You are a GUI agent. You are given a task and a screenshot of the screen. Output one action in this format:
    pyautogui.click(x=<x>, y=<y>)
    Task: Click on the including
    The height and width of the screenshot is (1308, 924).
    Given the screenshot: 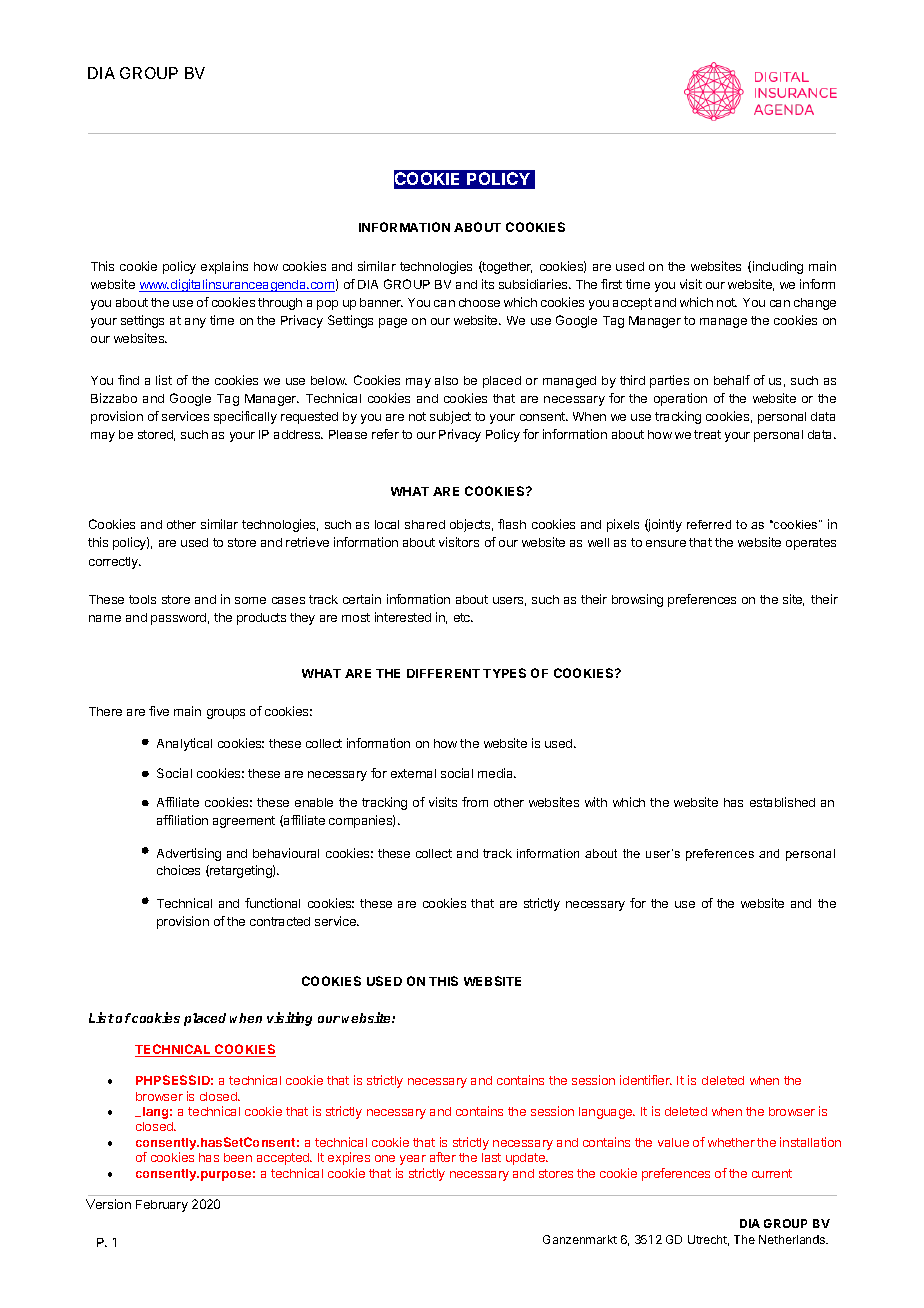 What is the action you would take?
    pyautogui.click(x=778, y=267)
